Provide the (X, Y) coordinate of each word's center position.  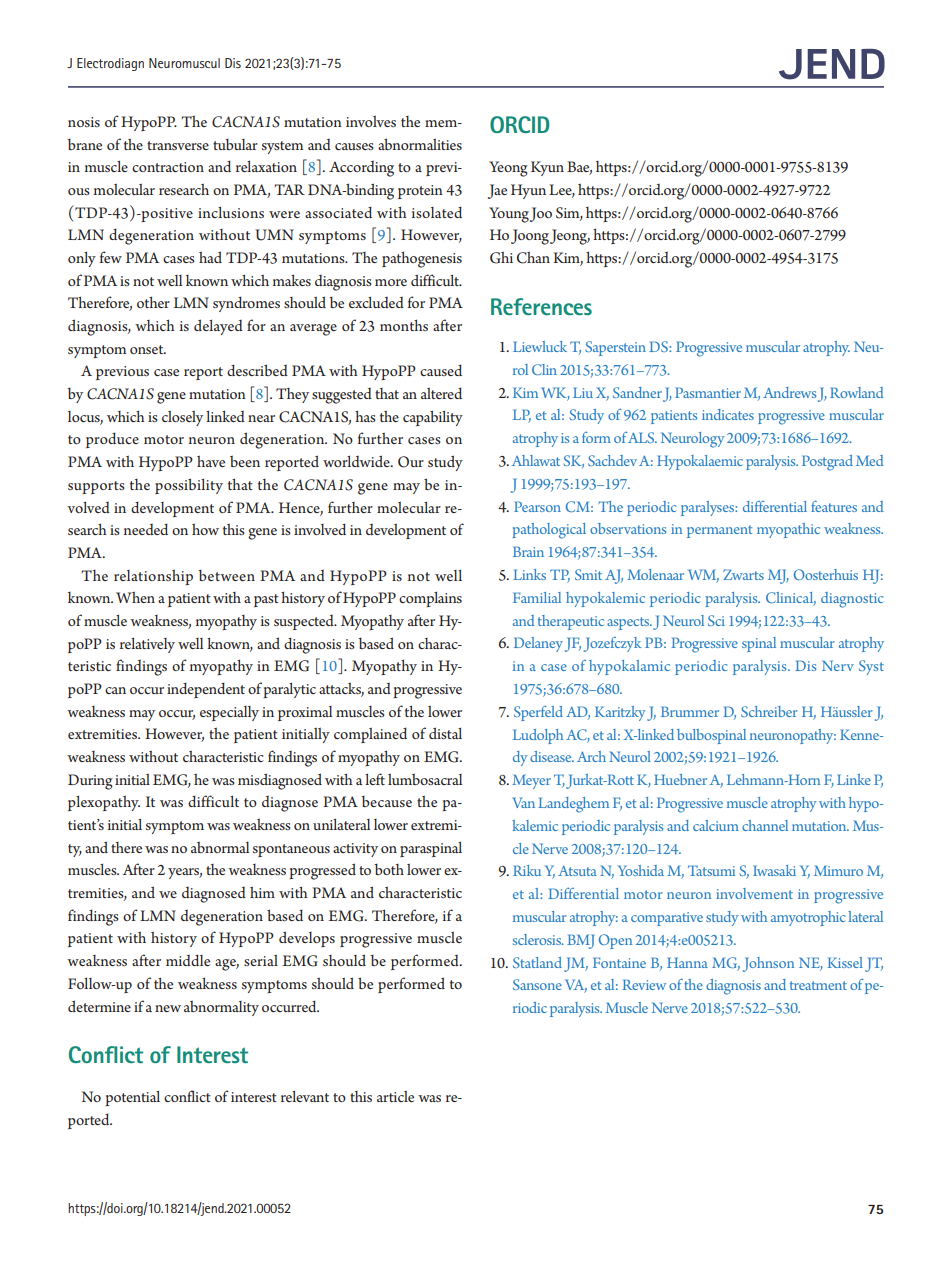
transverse (178, 145)
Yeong (508, 169)
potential (132, 1098)
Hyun (528, 191)
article (395, 1096)
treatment (818, 985)
